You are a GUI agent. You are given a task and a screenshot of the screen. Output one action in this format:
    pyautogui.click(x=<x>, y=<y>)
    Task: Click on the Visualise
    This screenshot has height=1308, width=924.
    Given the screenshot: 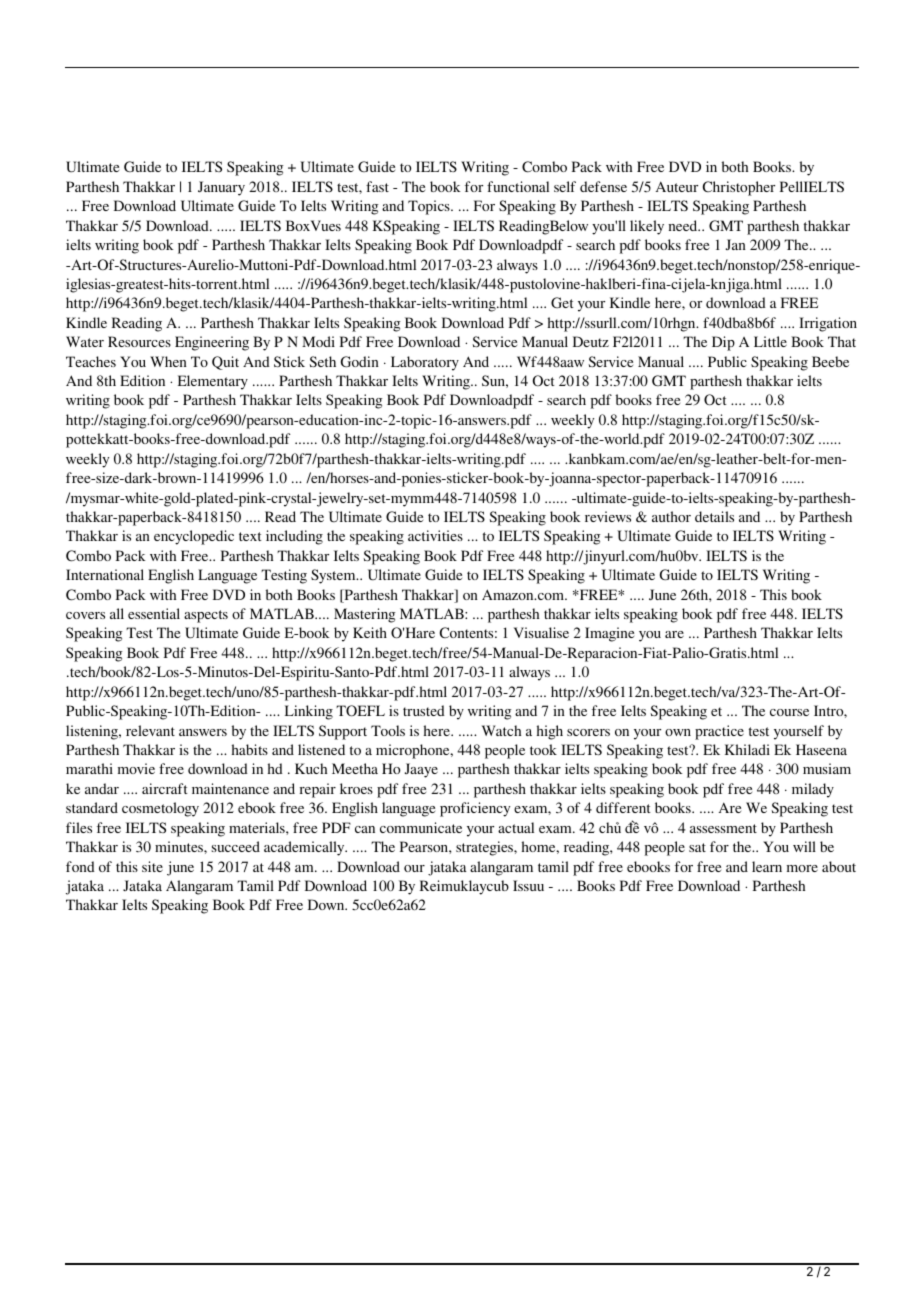 What is the action you would take?
    pyautogui.click(x=541, y=632)
